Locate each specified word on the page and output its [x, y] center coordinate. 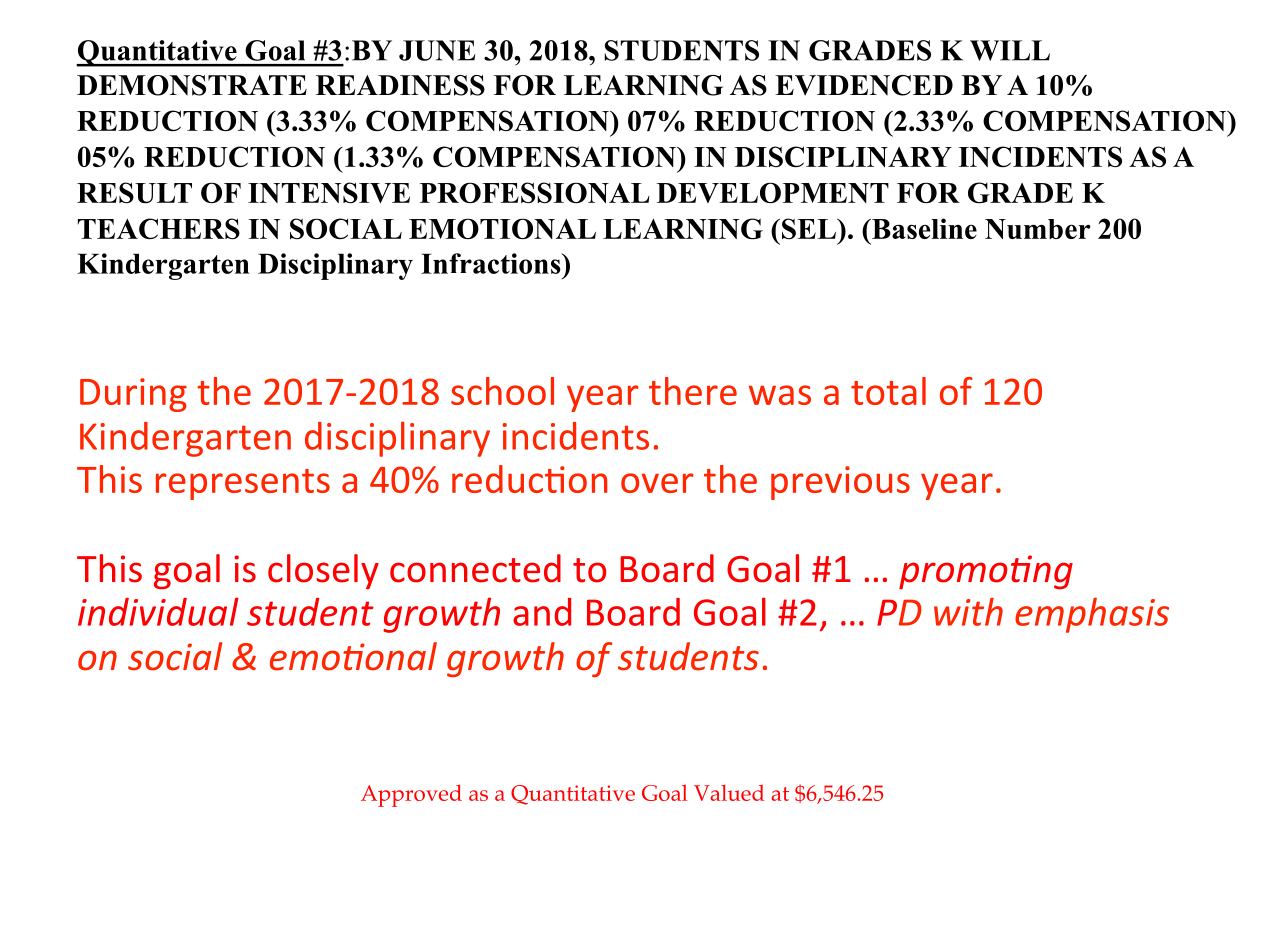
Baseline [923, 228]
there [693, 391]
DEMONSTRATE [192, 85]
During [133, 395]
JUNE [437, 50]
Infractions [492, 263]
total [888, 391]
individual [158, 611]
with [968, 612]
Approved [411, 796]
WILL [1010, 50]
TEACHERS [159, 229]
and [542, 612]
